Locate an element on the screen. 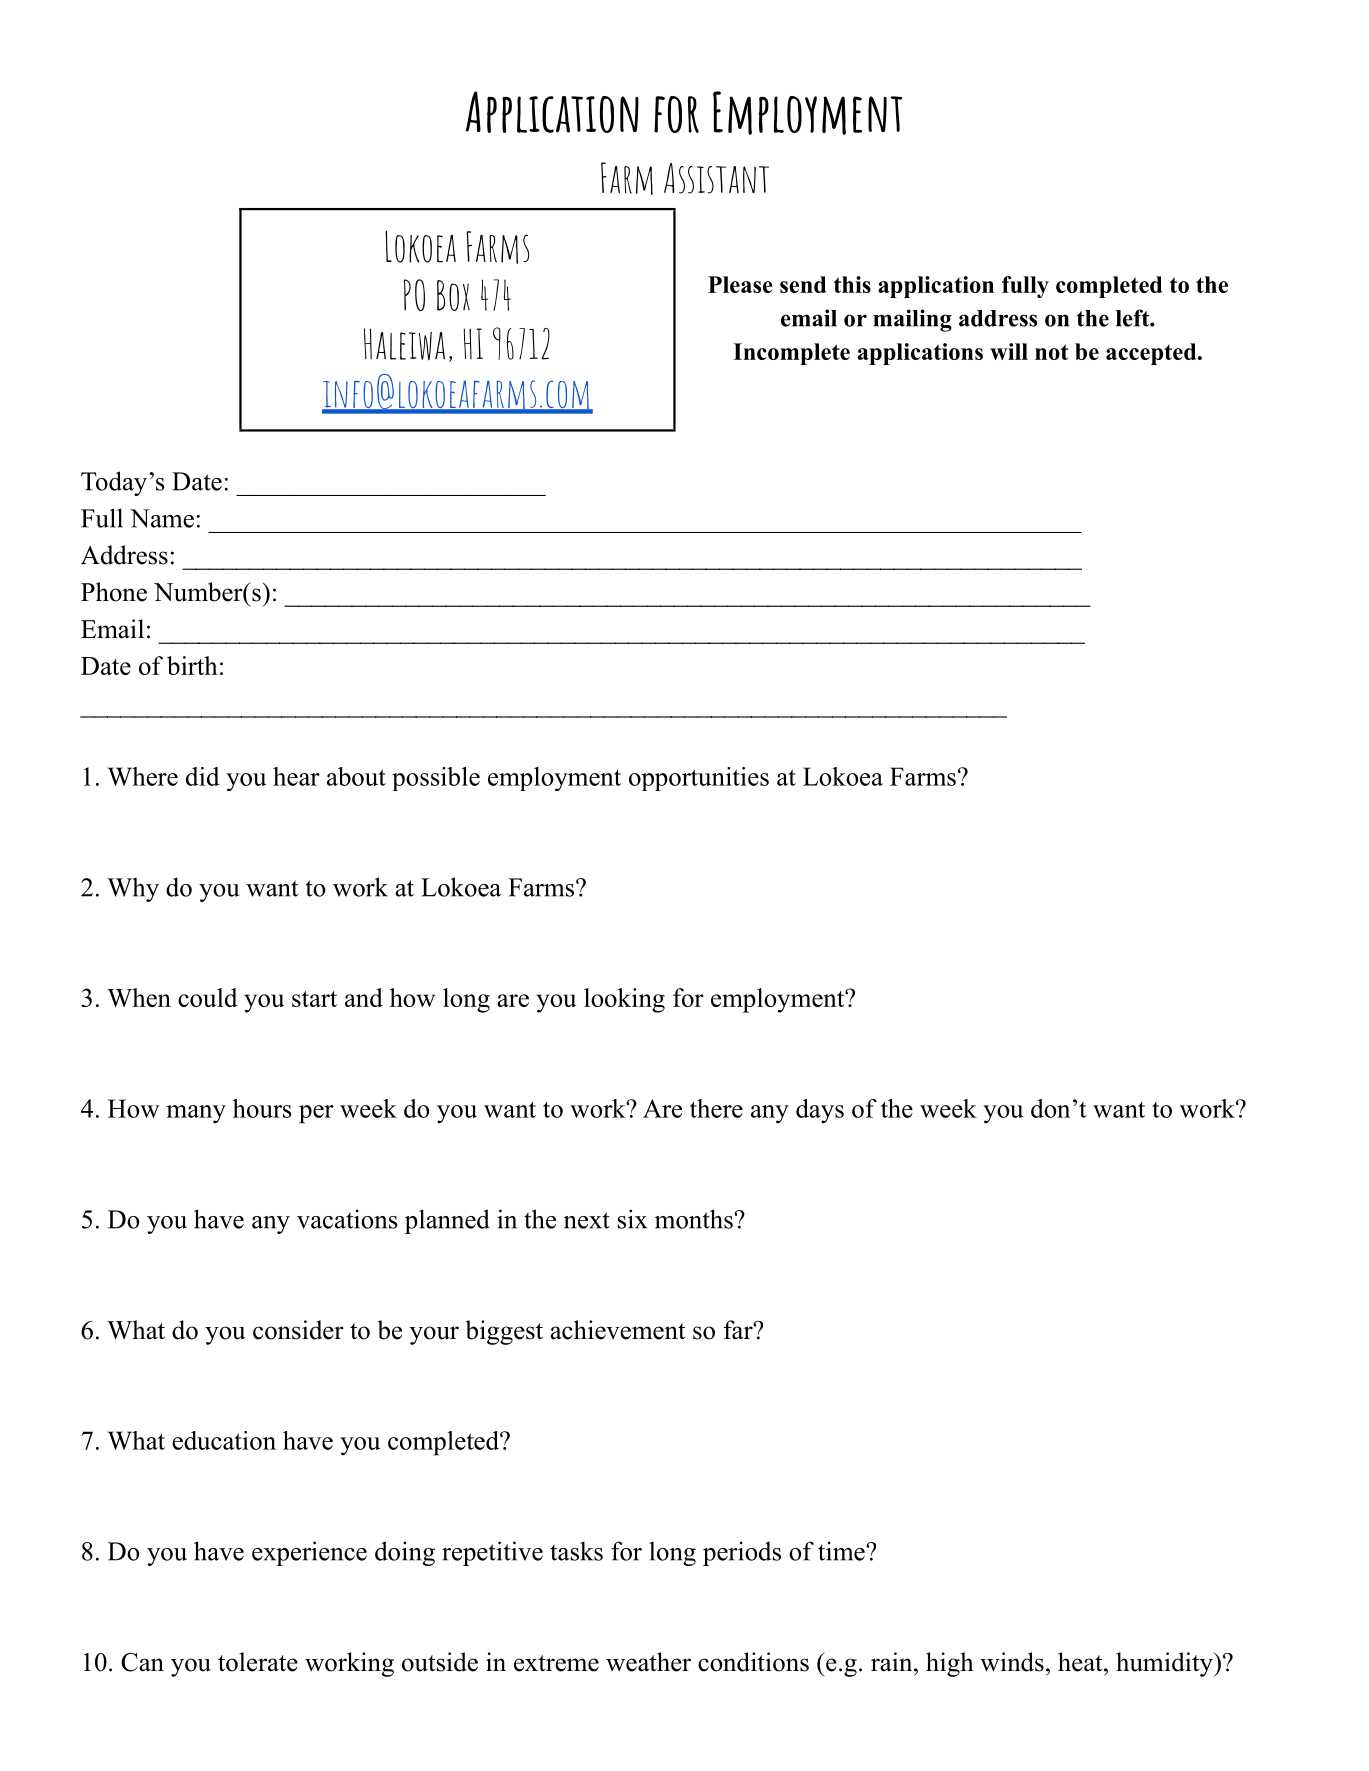  six is located at coordinates (632, 1219).
